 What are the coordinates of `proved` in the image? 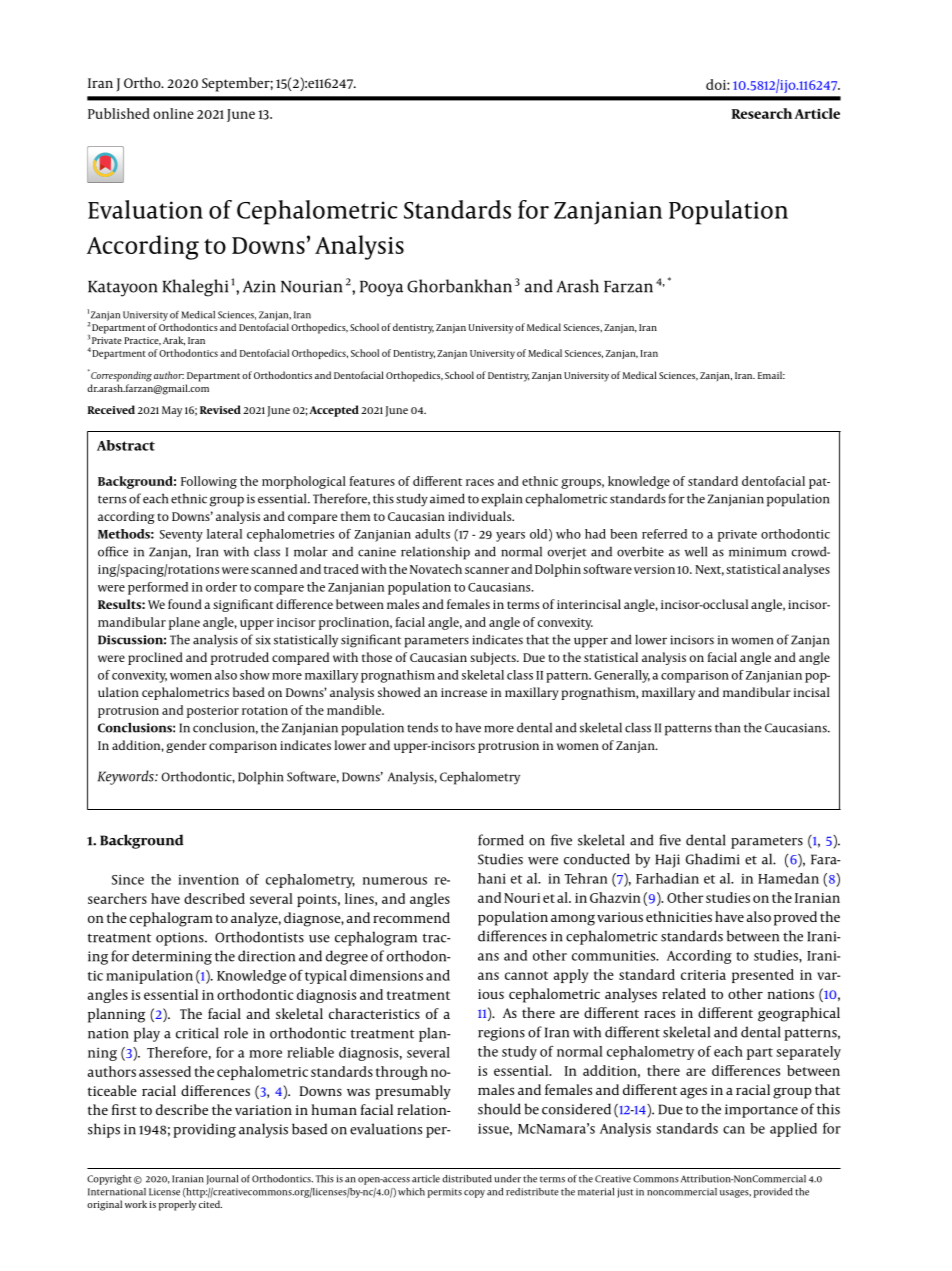 It's located at (795, 918).
